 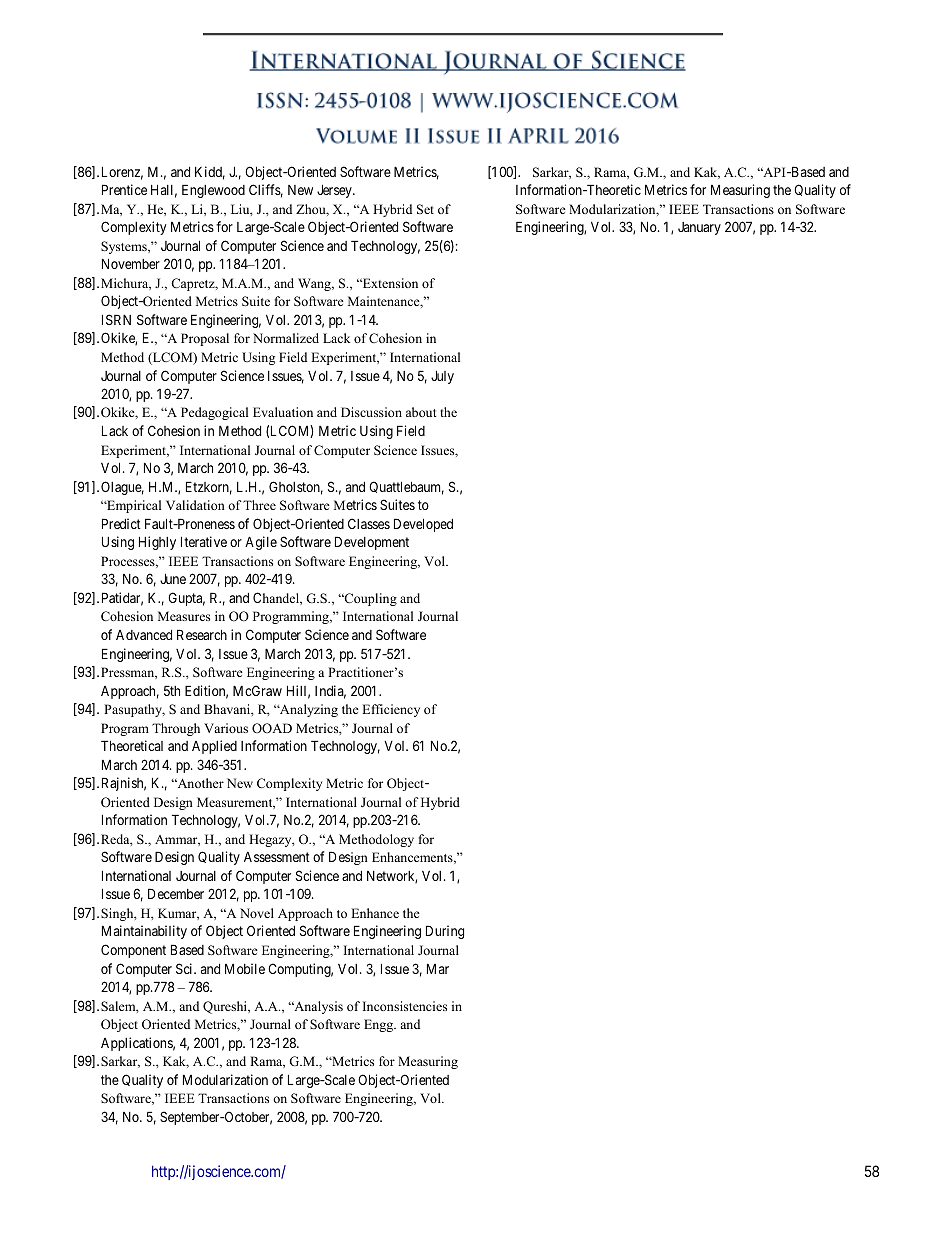 What do you see at coordinates (423, 525) in the screenshot?
I see `Developed` at bounding box center [423, 525].
